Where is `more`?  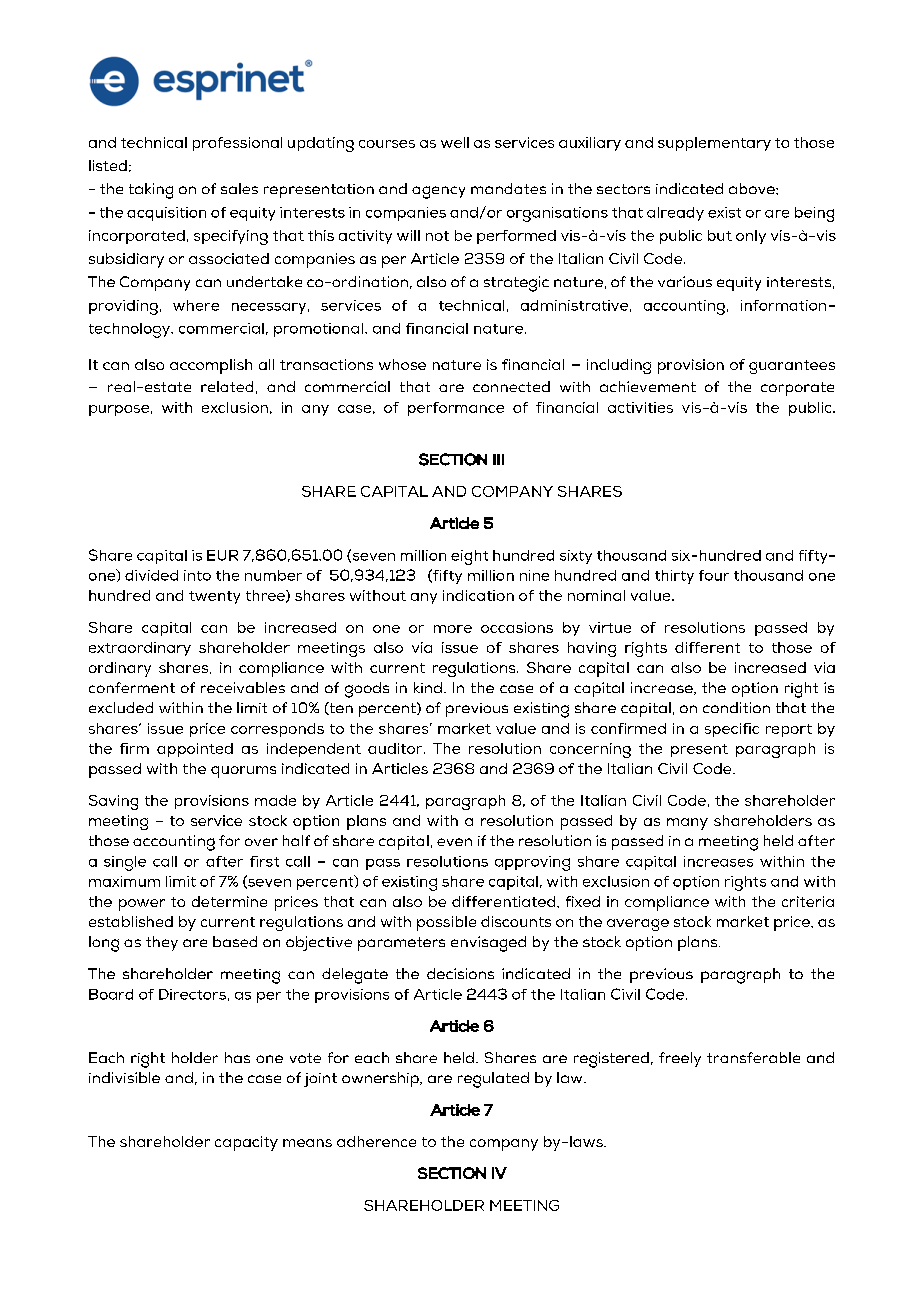 more is located at coordinates (453, 629).
